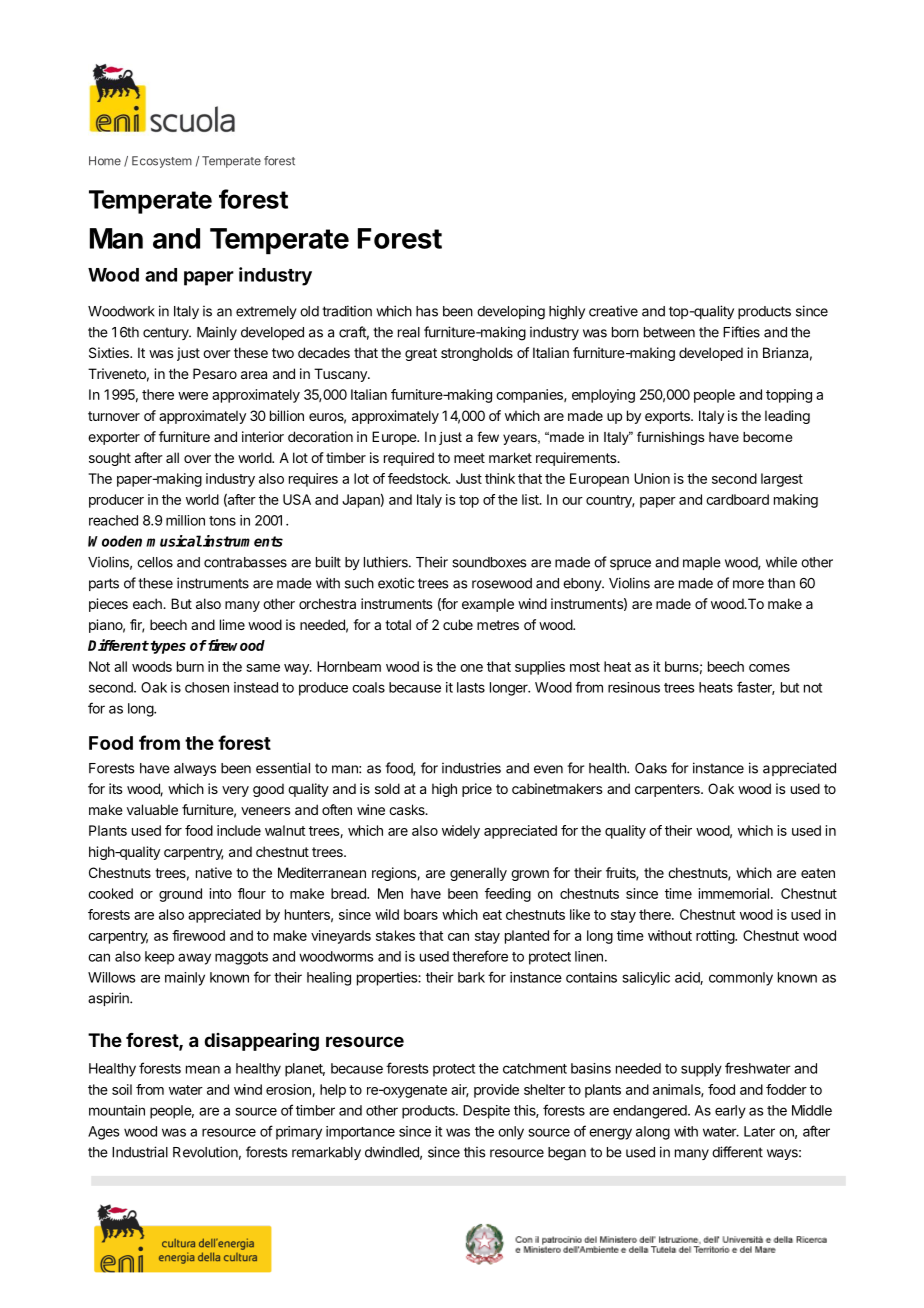 The image size is (924, 1308). I want to click on types, so click(167, 647).
